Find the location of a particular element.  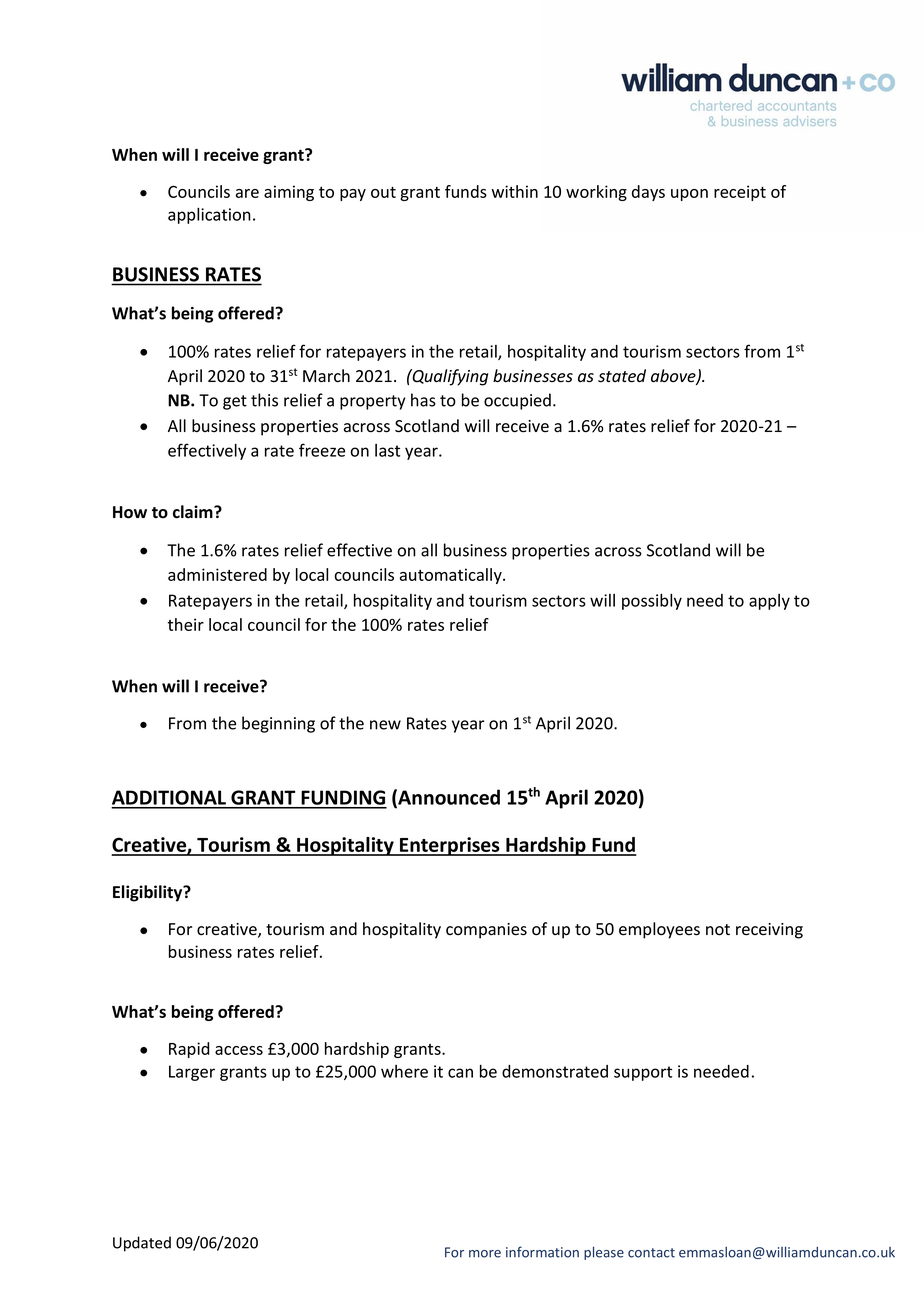

stated is located at coordinates (622, 376).
